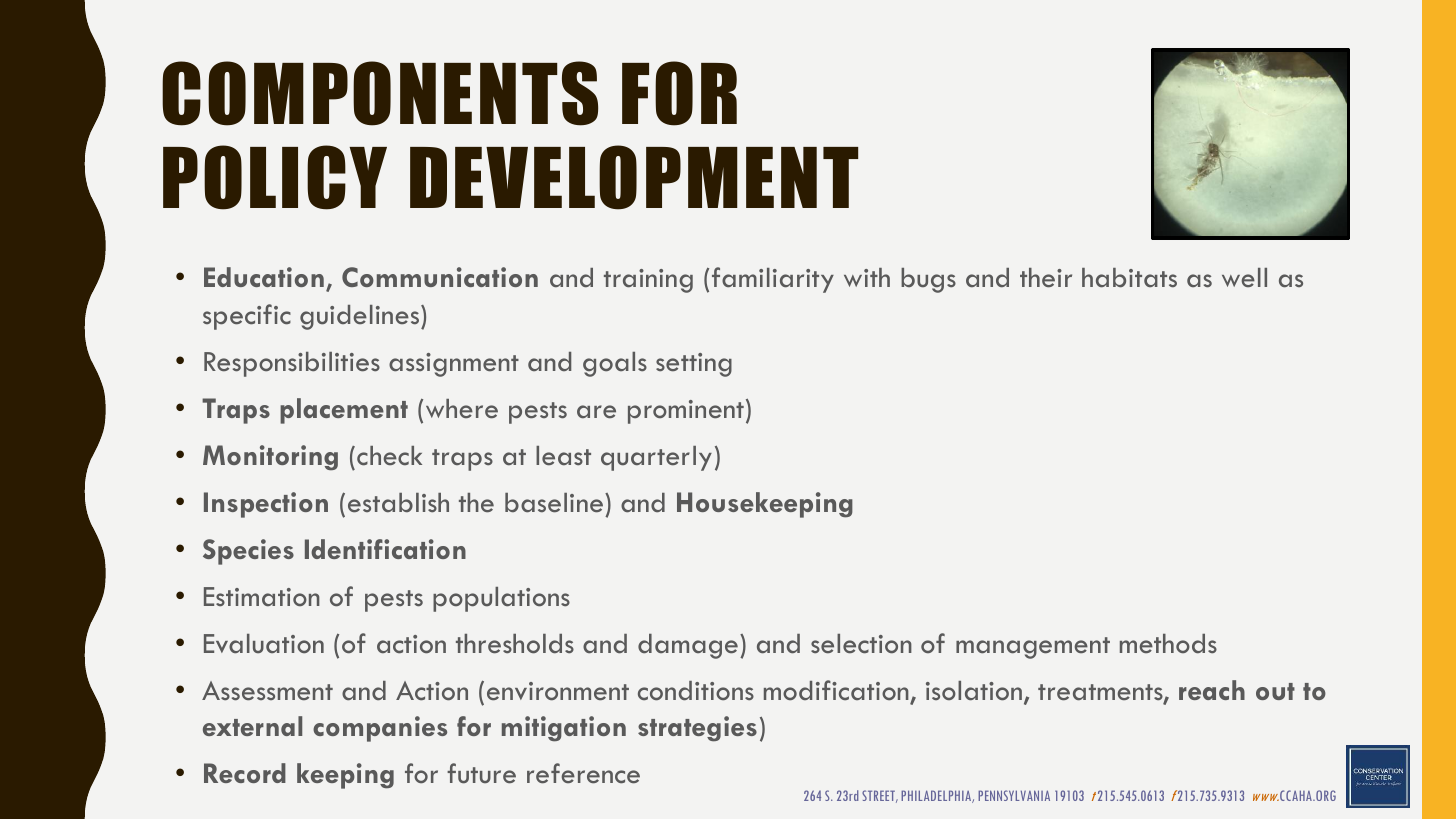 The height and width of the screenshot is (819, 1456). Describe the element at coordinates (1014, 795) in the screenshot. I see `PENNSYLVANIA` at that location.
